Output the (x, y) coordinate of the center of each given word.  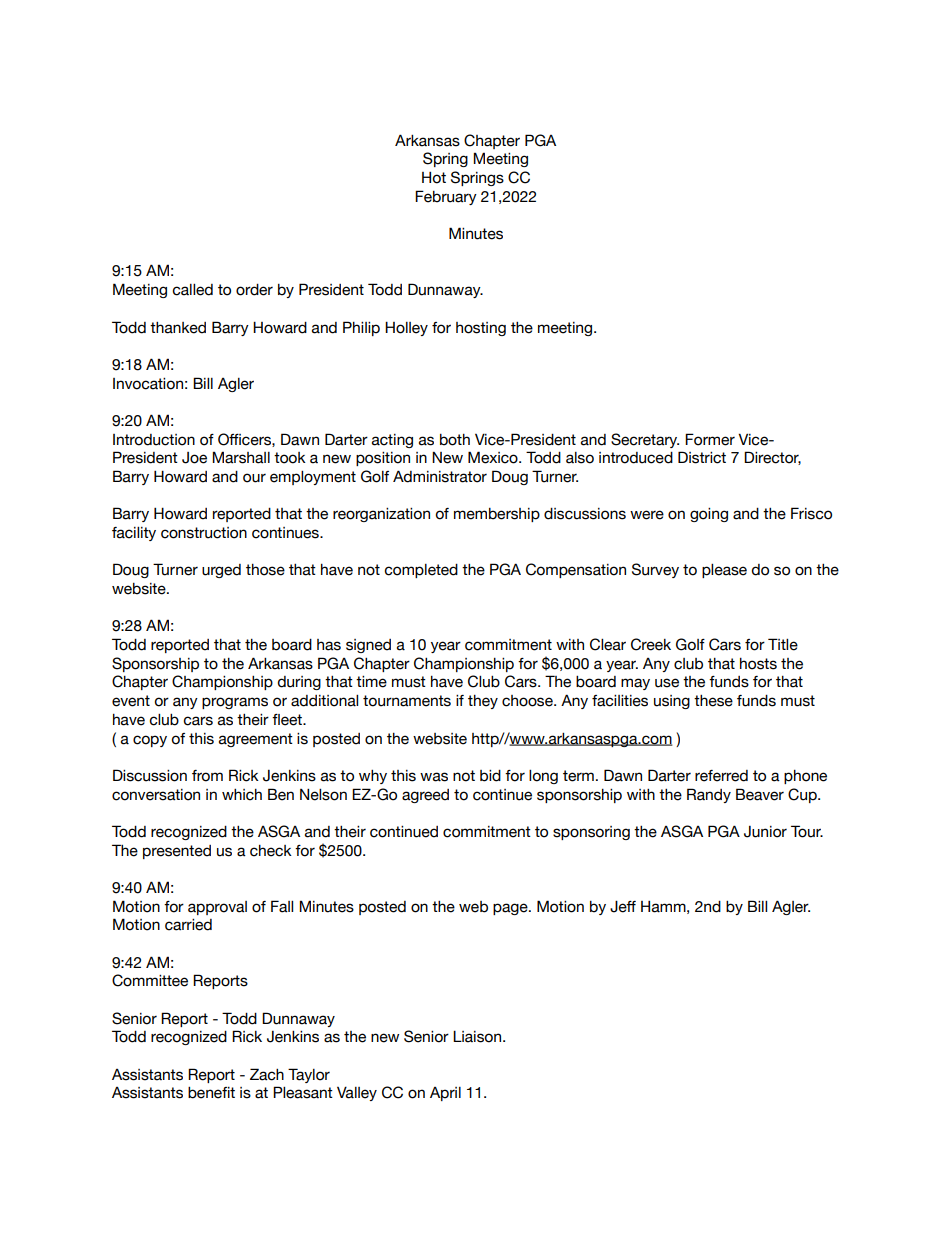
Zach (267, 1074)
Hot (434, 177)
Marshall (241, 457)
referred (721, 776)
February (446, 197)
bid (490, 776)
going (709, 515)
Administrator (440, 476)
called (192, 290)
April (445, 1094)
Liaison (478, 1036)
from (207, 776)
